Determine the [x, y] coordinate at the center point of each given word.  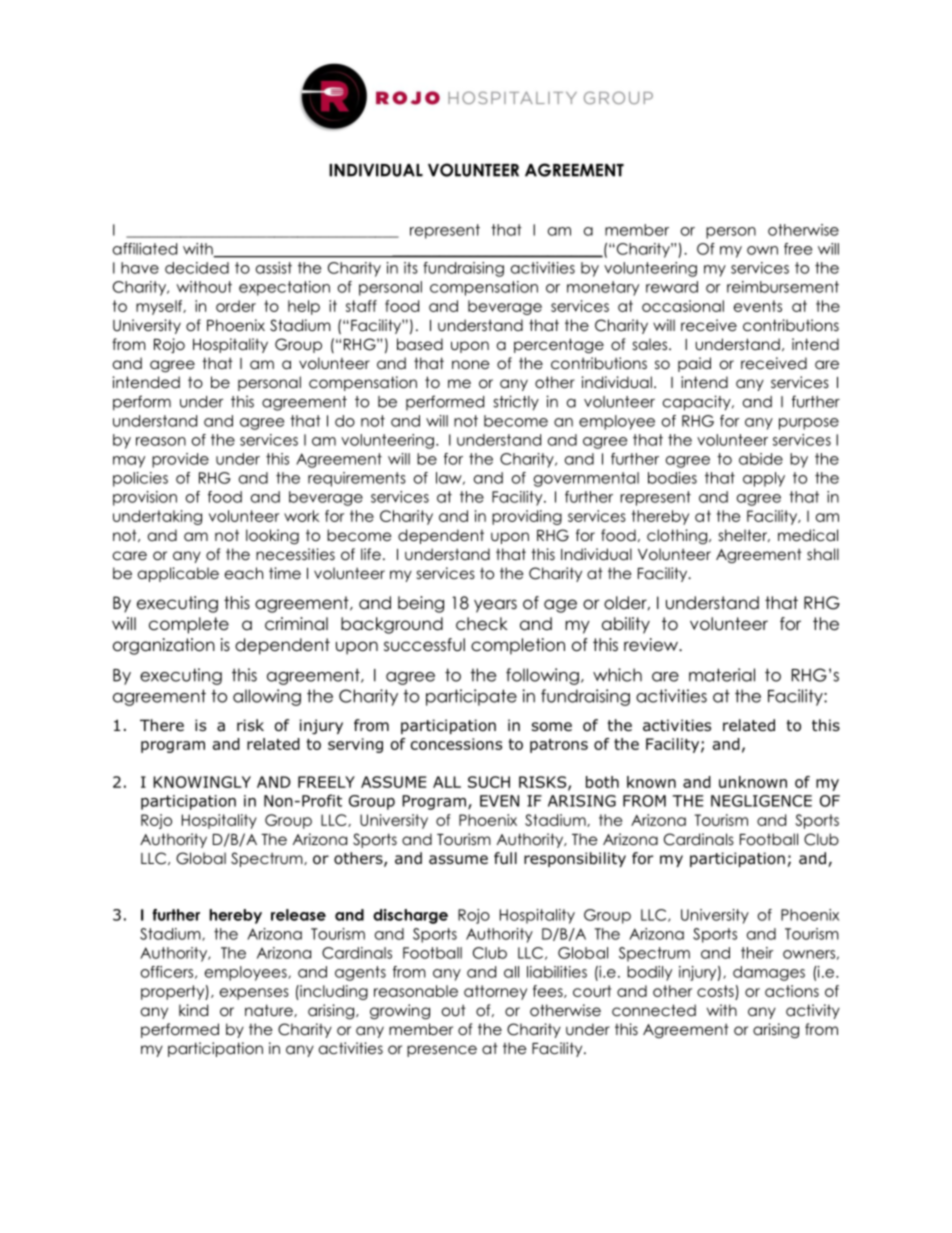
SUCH [489, 782]
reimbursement [783, 287]
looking [272, 537]
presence [442, 1051]
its [411, 268]
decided [197, 268]
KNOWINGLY [202, 782]
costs [716, 992]
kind [193, 1010]
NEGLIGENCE [761, 801]
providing [527, 517]
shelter [744, 535]
